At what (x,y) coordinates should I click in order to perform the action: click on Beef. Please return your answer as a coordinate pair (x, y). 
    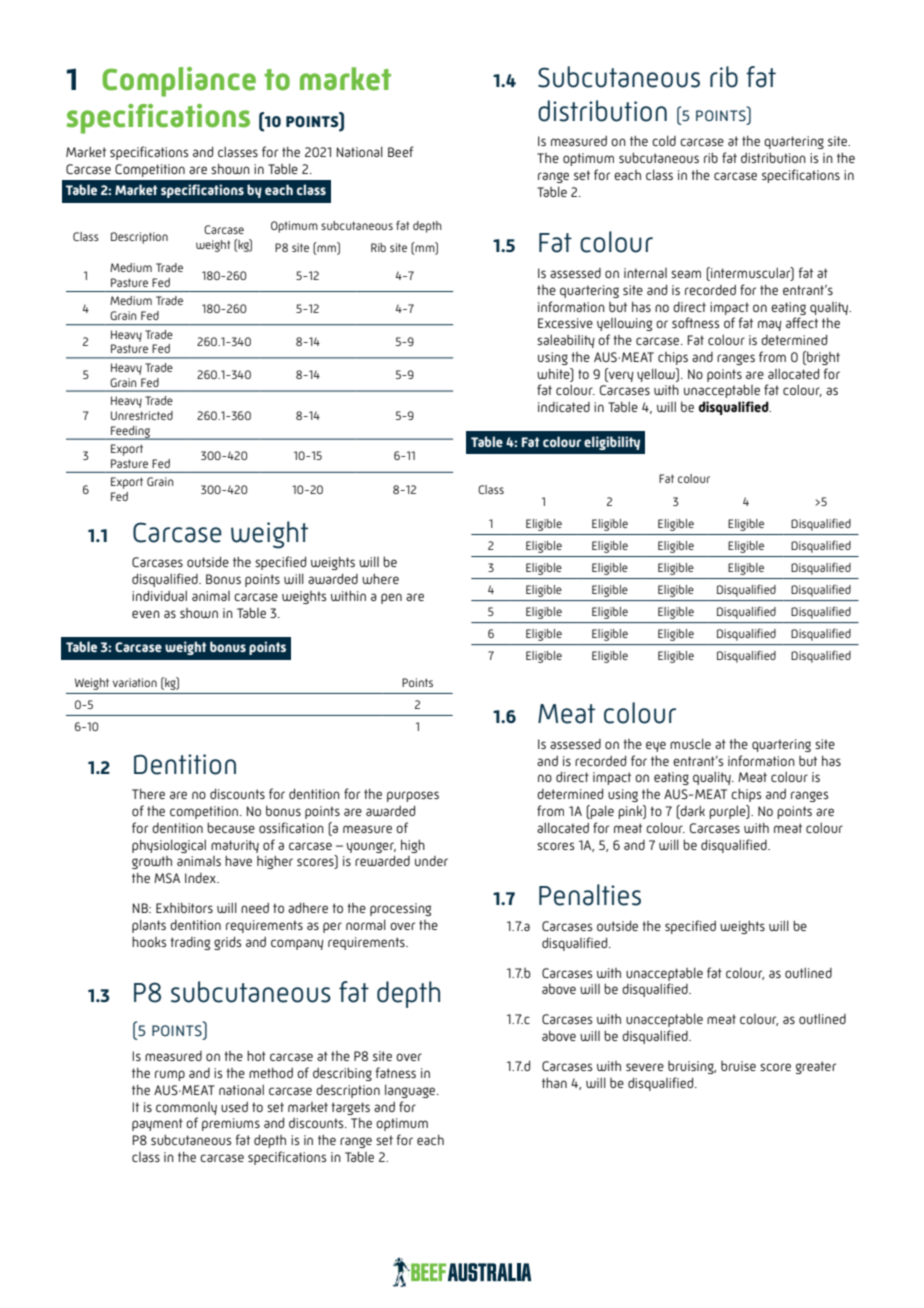
    Looking at the image, I should click on (400, 151).
